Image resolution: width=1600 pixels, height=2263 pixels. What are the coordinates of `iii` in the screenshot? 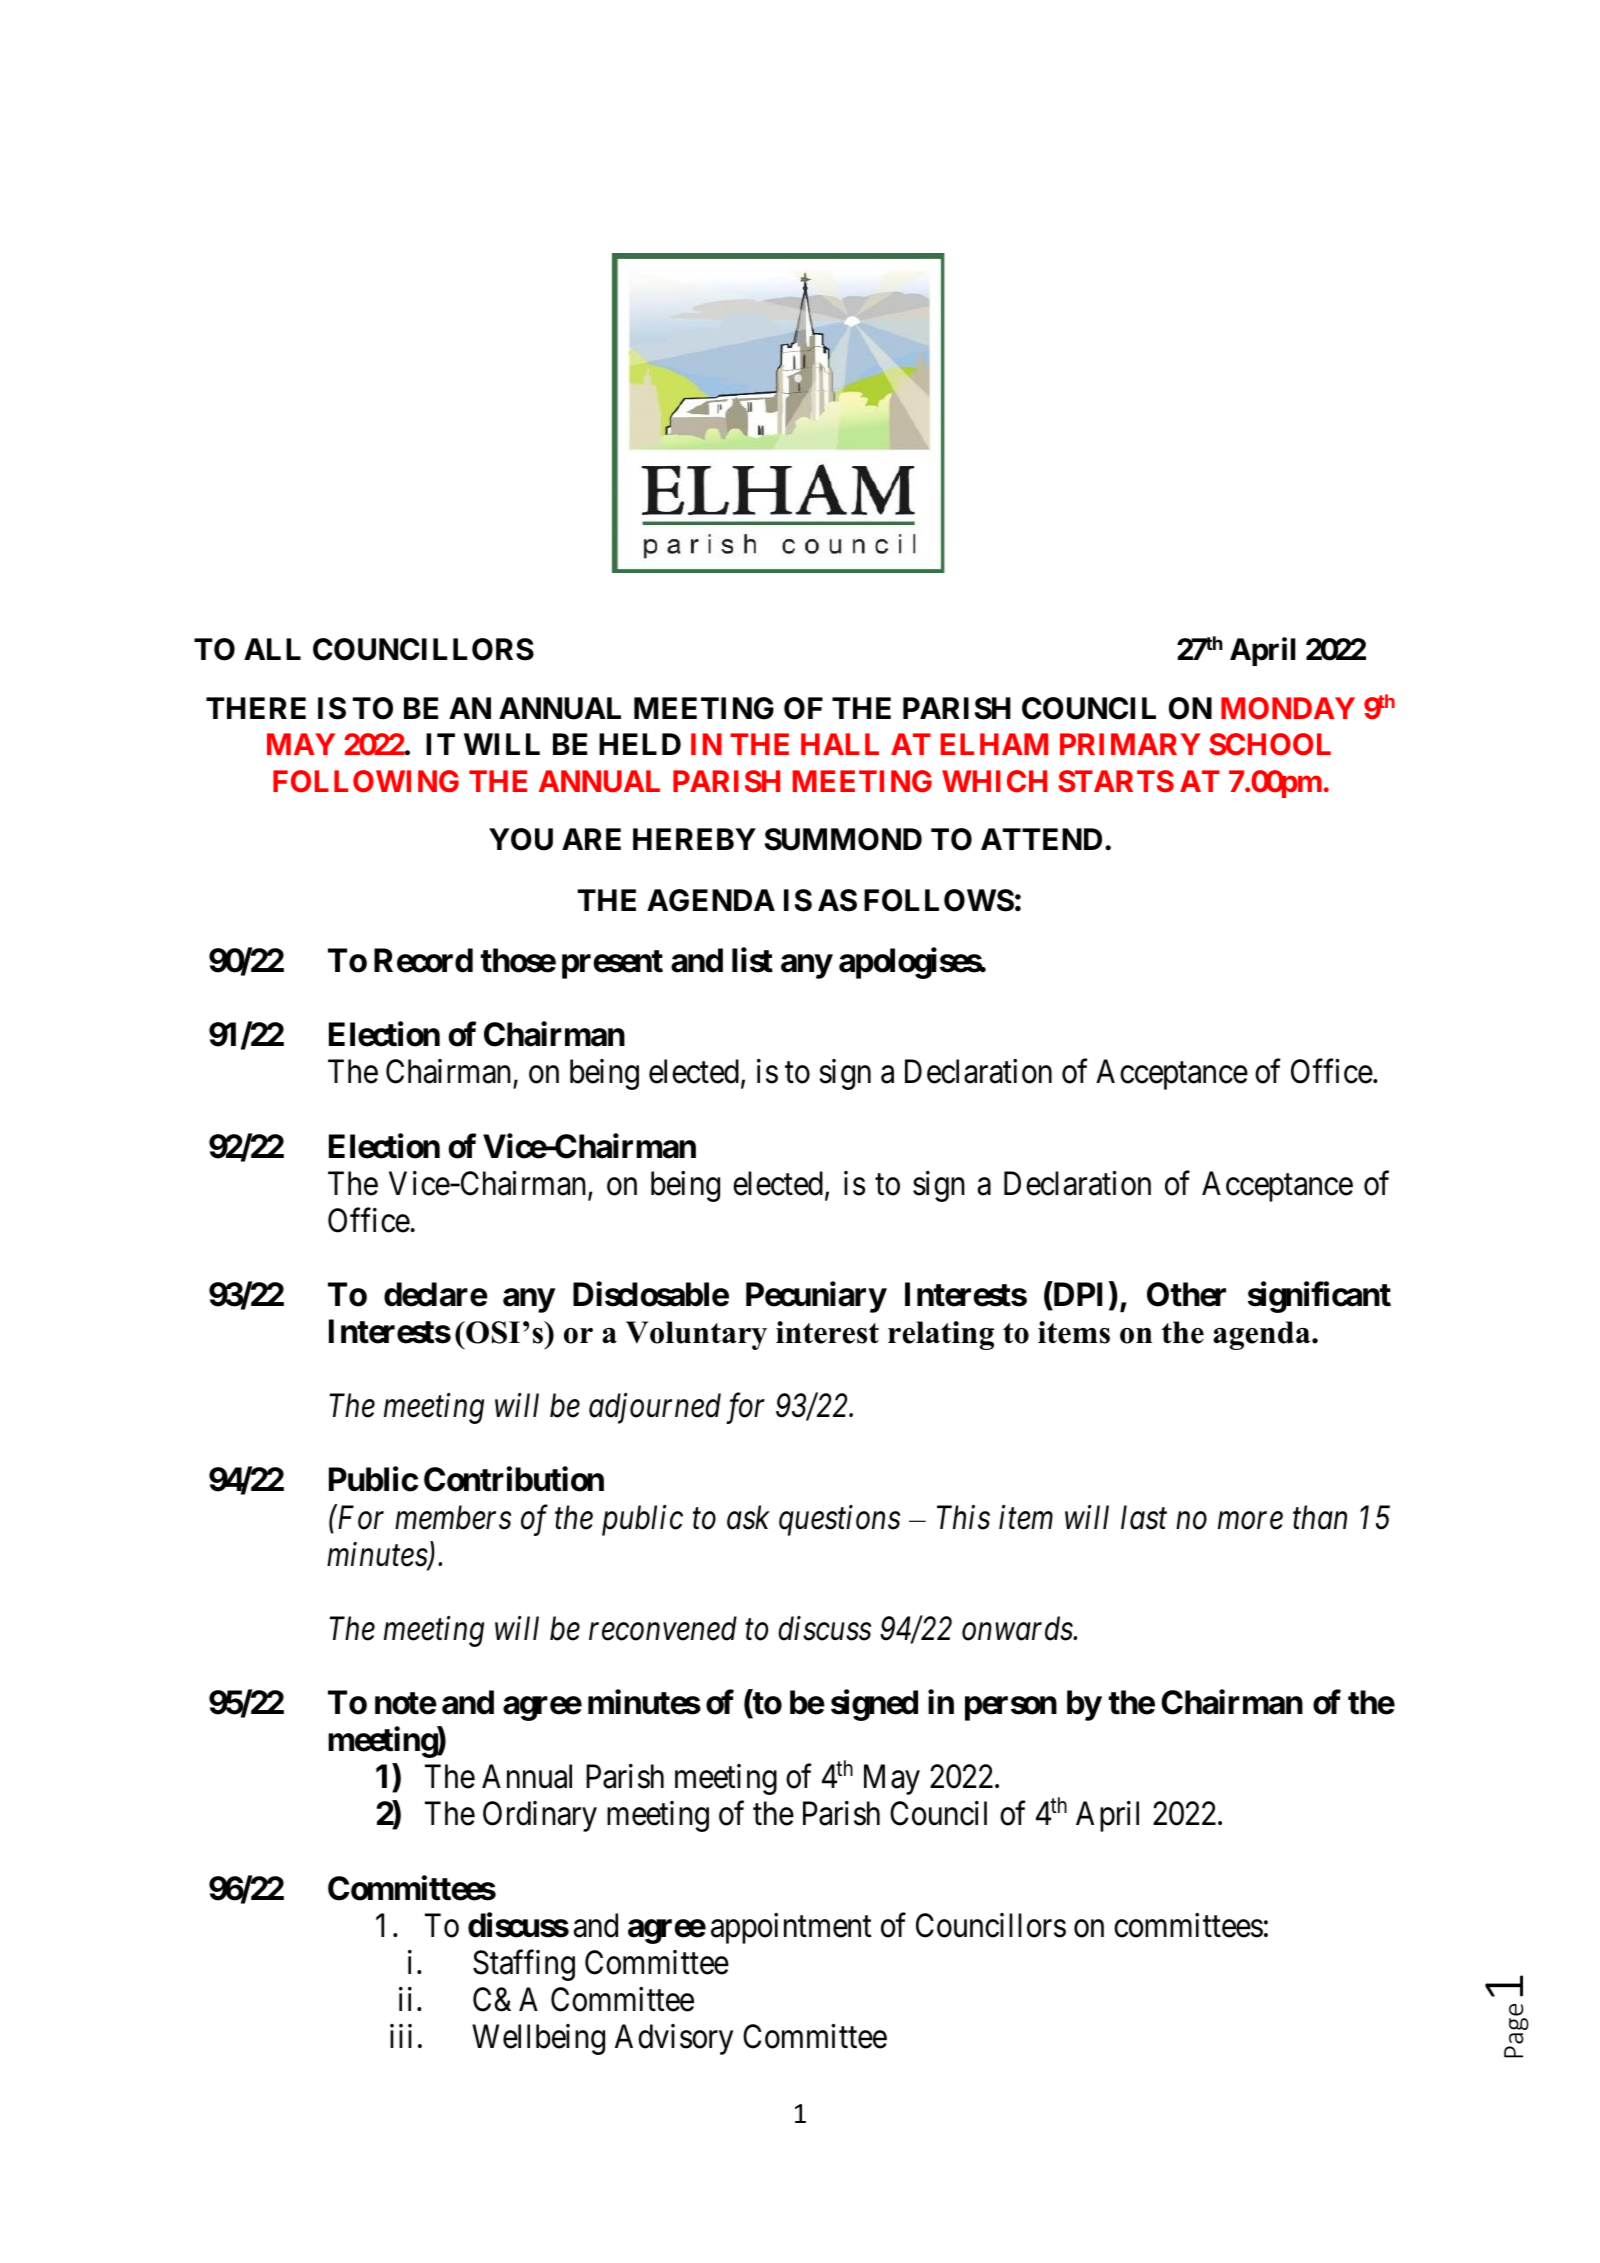 It's located at (401, 2036).
